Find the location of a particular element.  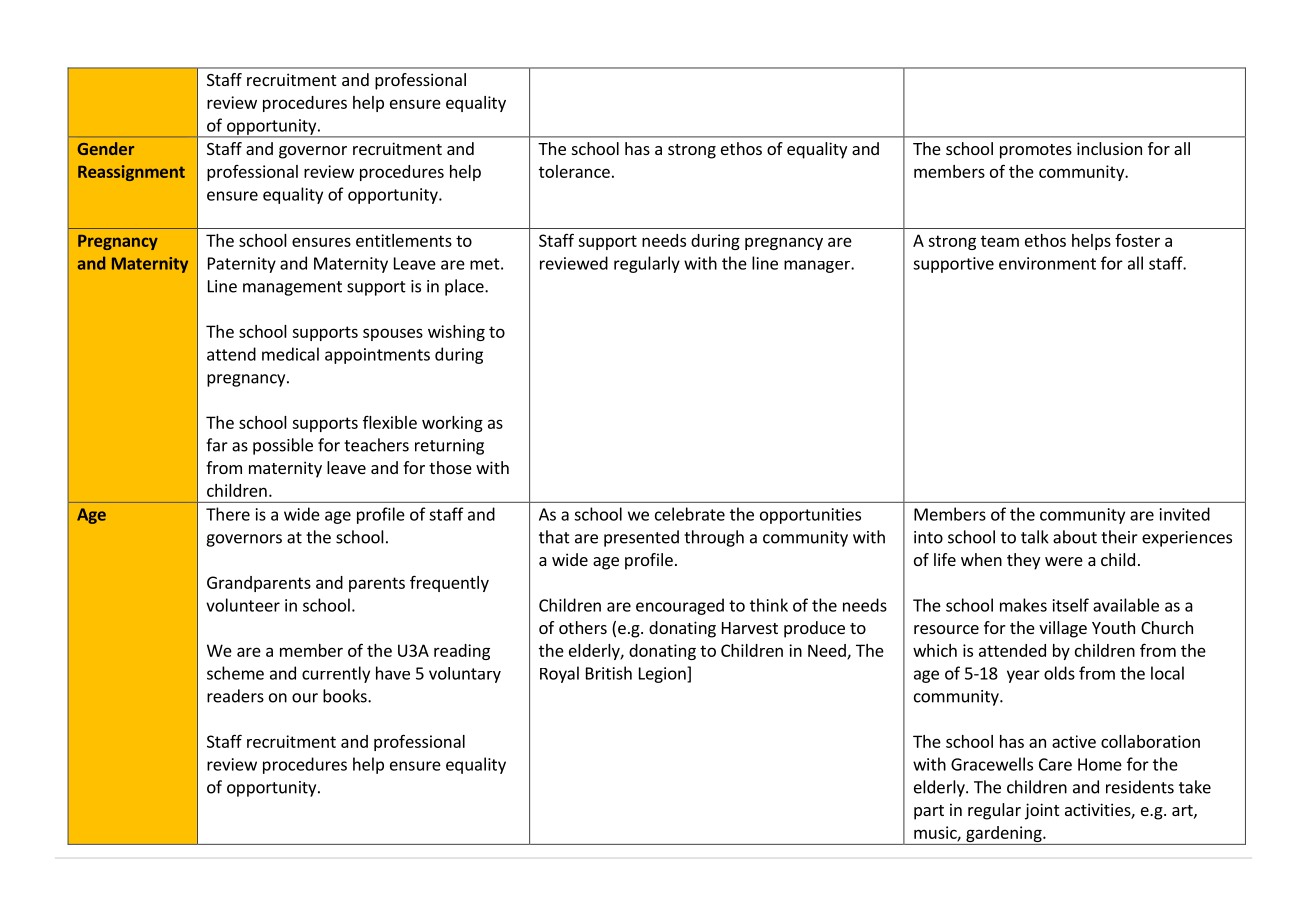

working is located at coordinates (452, 424).
